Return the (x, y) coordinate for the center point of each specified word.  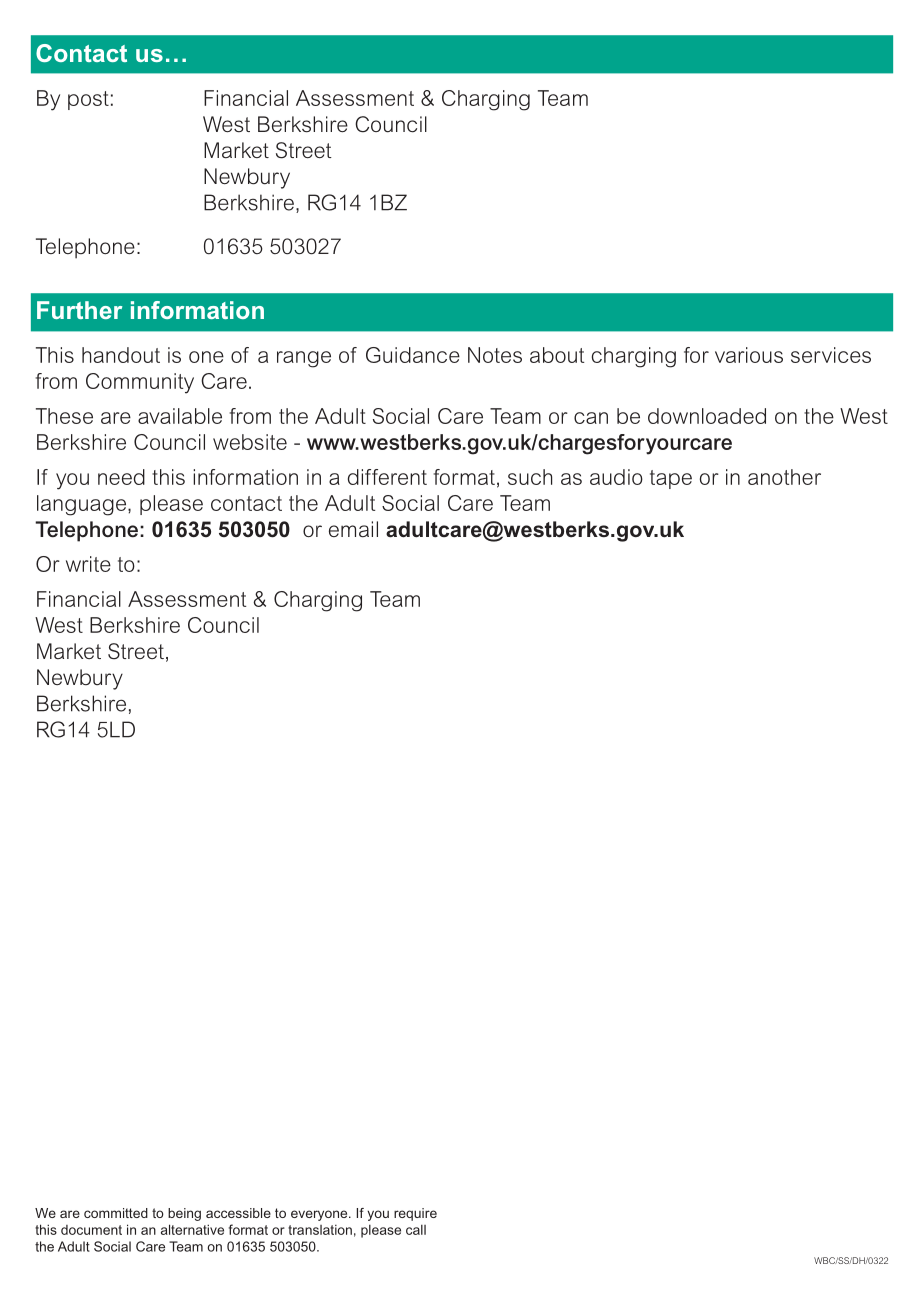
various (749, 355)
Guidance (413, 355)
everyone (320, 1215)
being (184, 1214)
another (784, 477)
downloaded (707, 416)
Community (140, 383)
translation (320, 1230)
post (88, 100)
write (88, 564)
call (416, 1229)
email (353, 529)
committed (116, 1213)
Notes (495, 355)
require (415, 1214)
